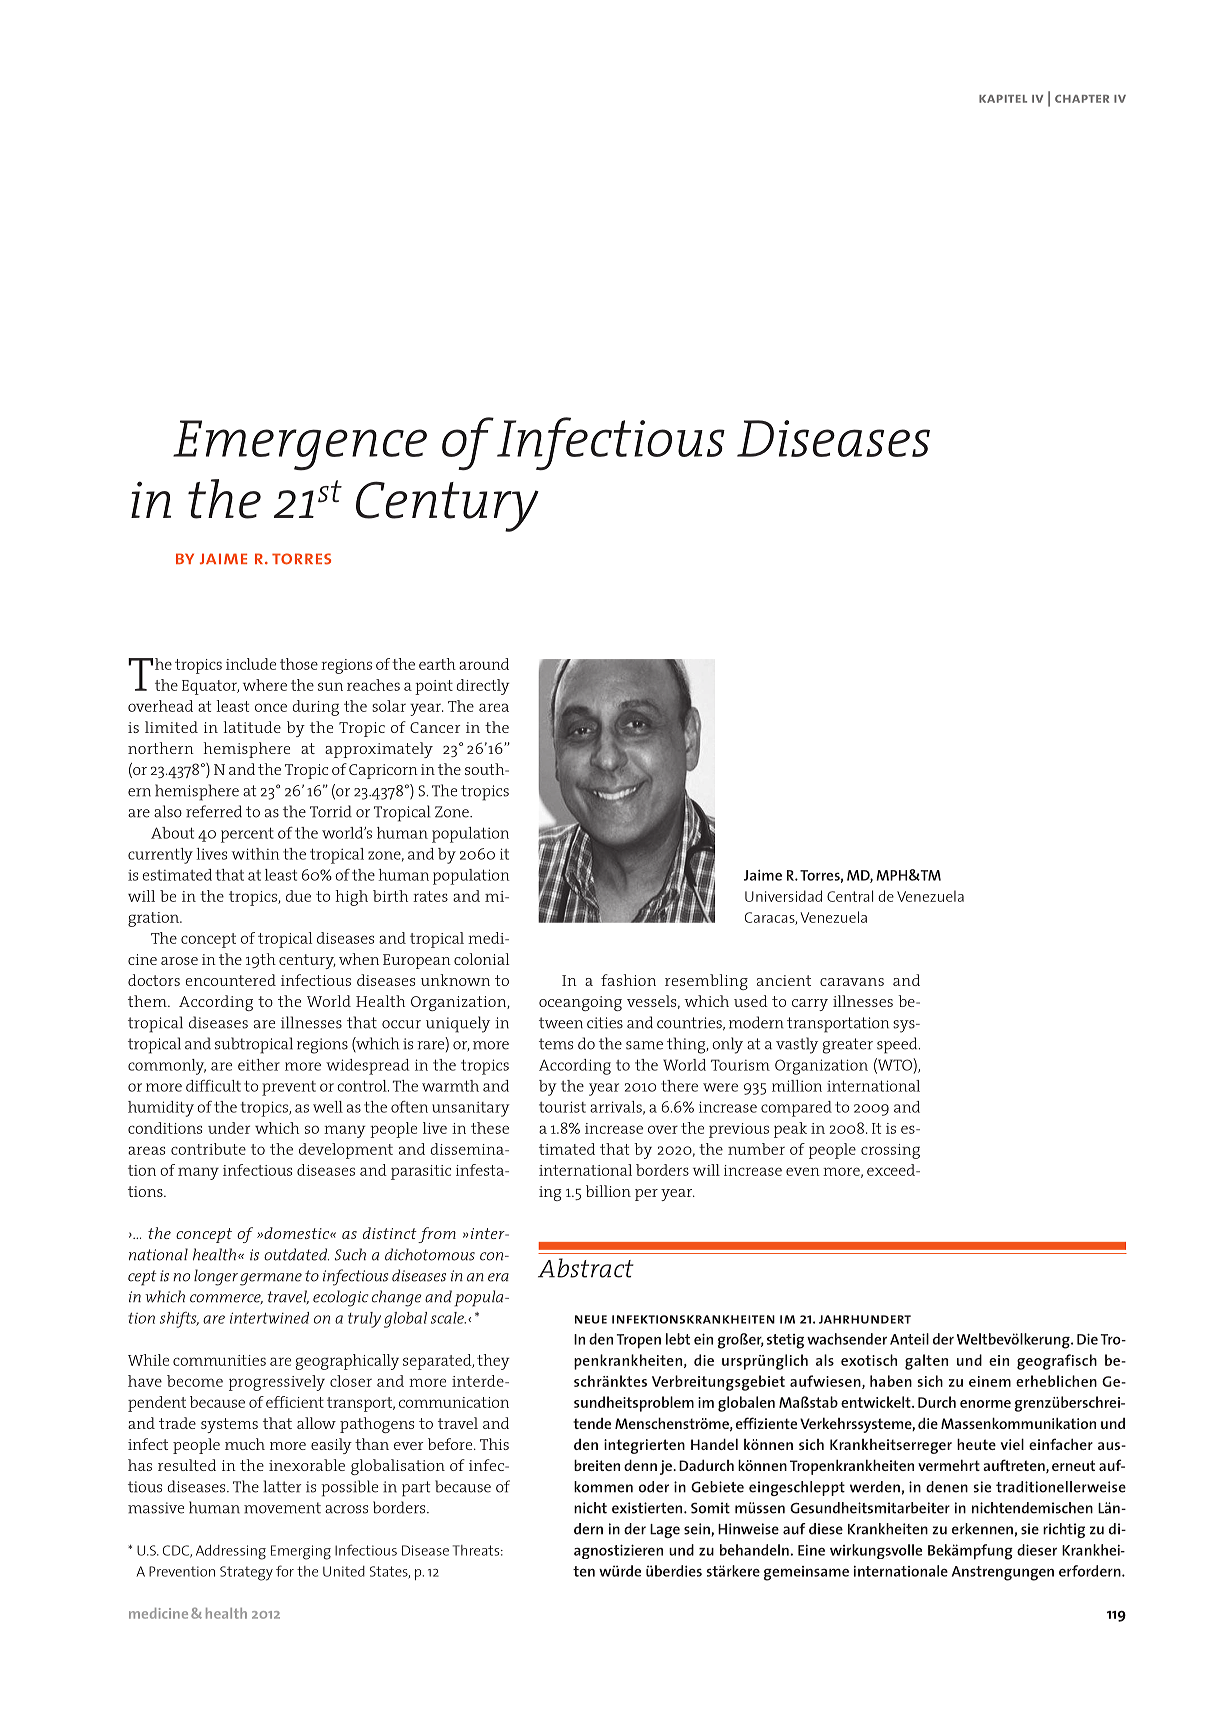 This page has height=1725, width=1219. Describe the element at coordinates (1064, 1530) in the page. I see `richtig` at that location.
